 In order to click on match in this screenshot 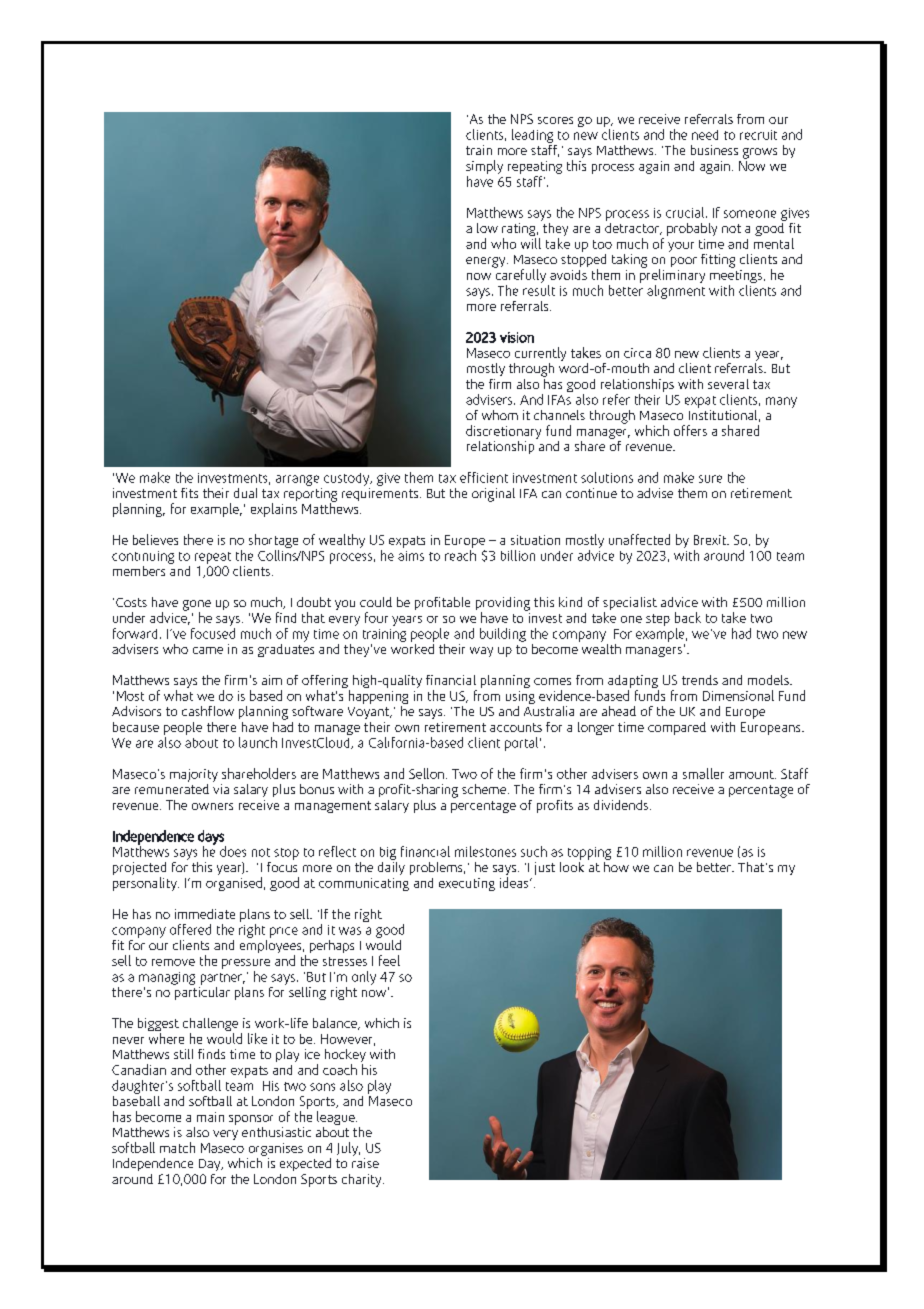, I will do `click(177, 1147)`.
